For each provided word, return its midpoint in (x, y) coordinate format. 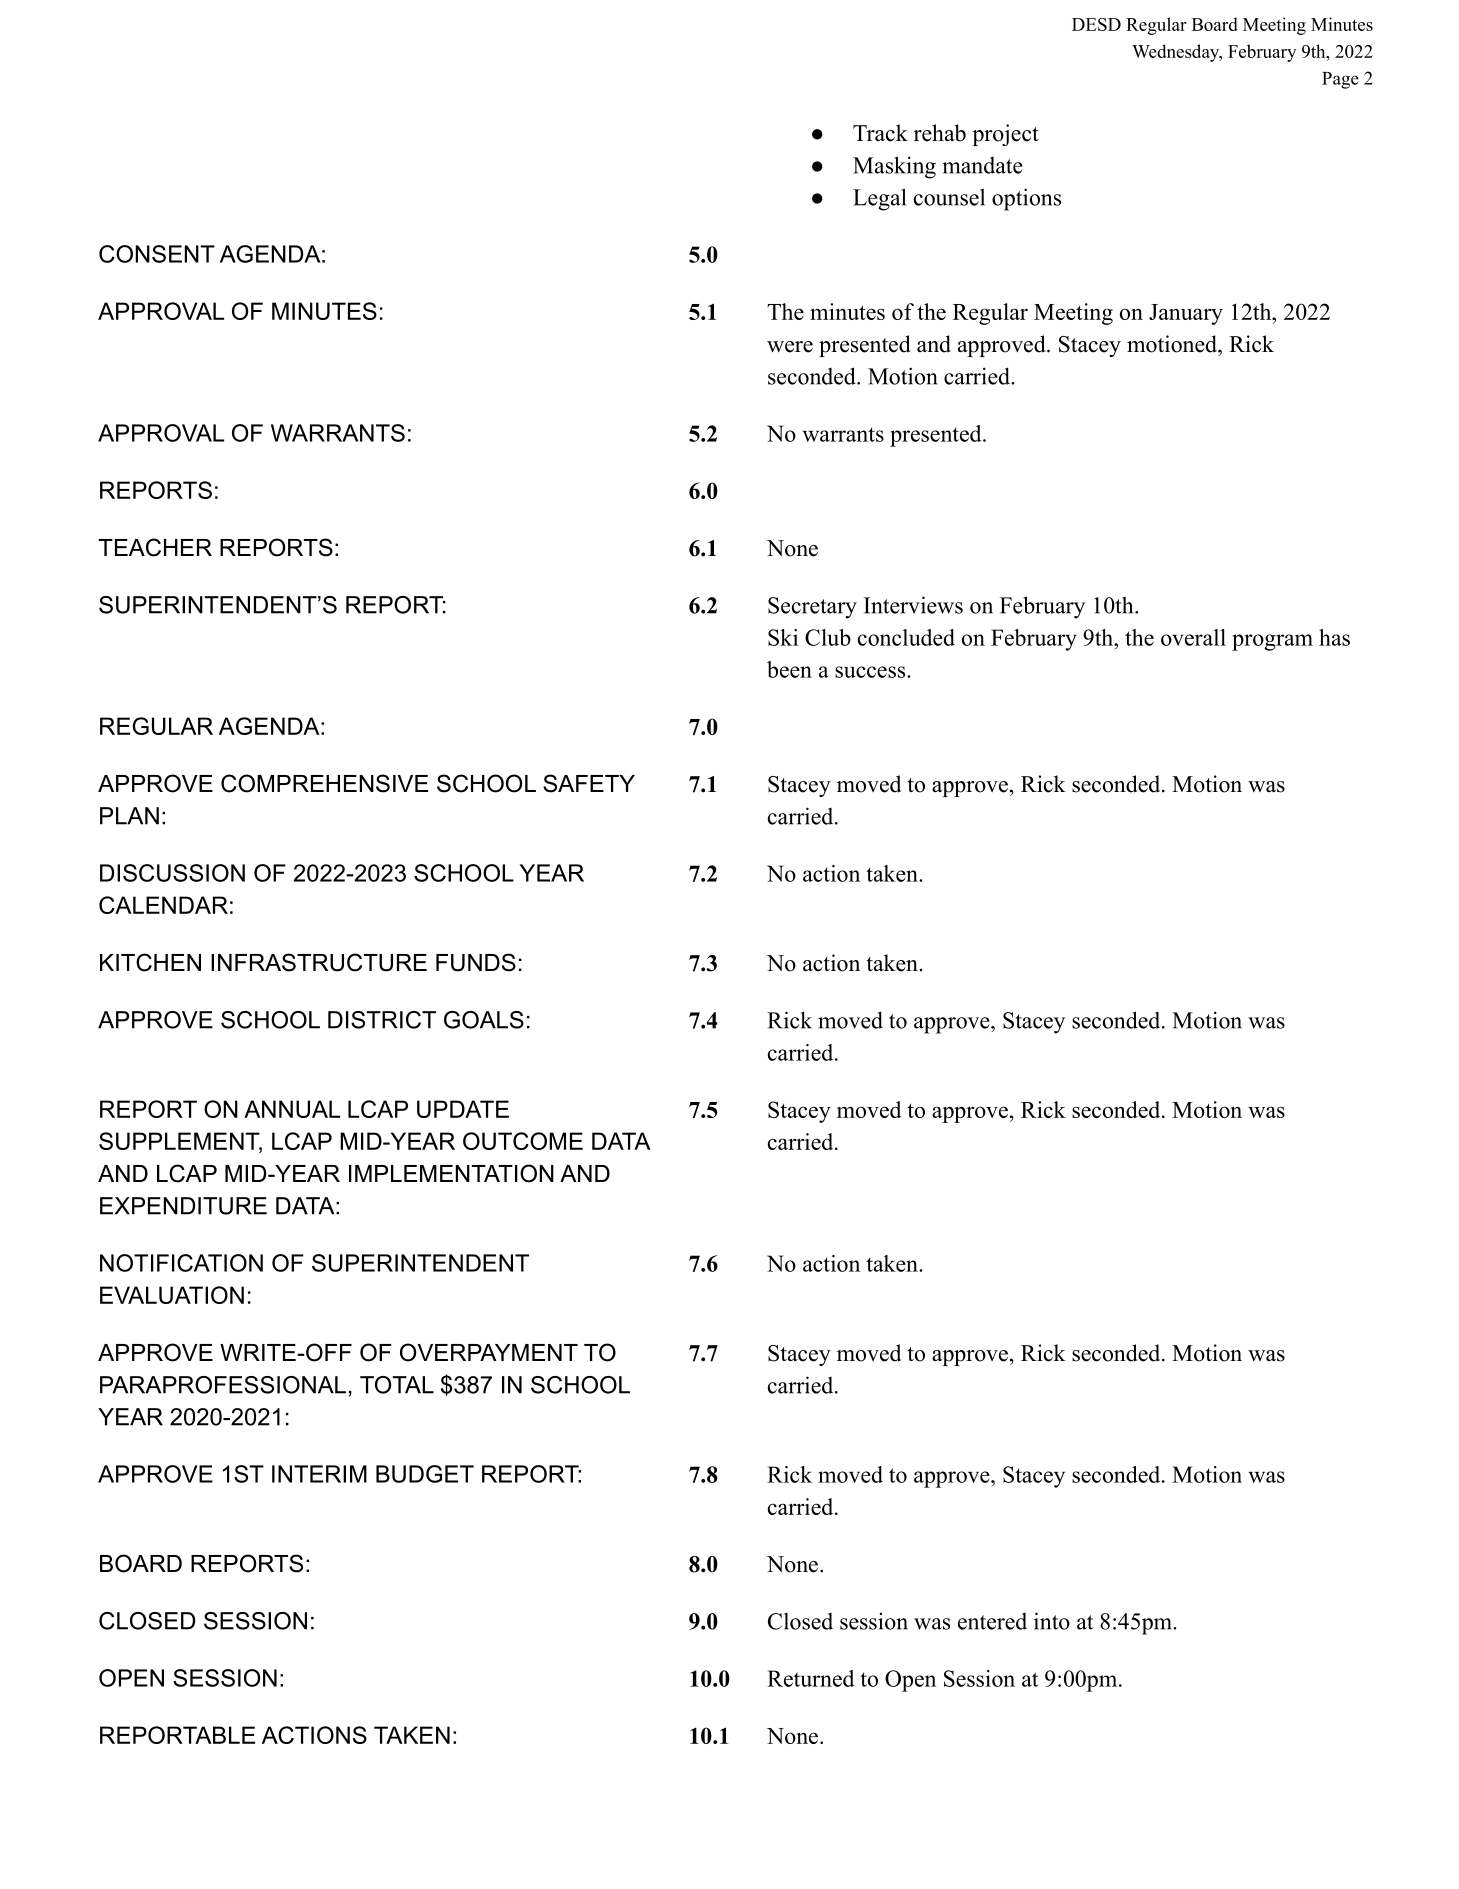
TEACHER (155, 547)
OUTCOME (523, 1141)
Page (1340, 80)
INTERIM (319, 1474)
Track (880, 133)
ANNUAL (292, 1109)
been (789, 669)
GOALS (484, 1020)
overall (1193, 637)
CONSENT (157, 254)
